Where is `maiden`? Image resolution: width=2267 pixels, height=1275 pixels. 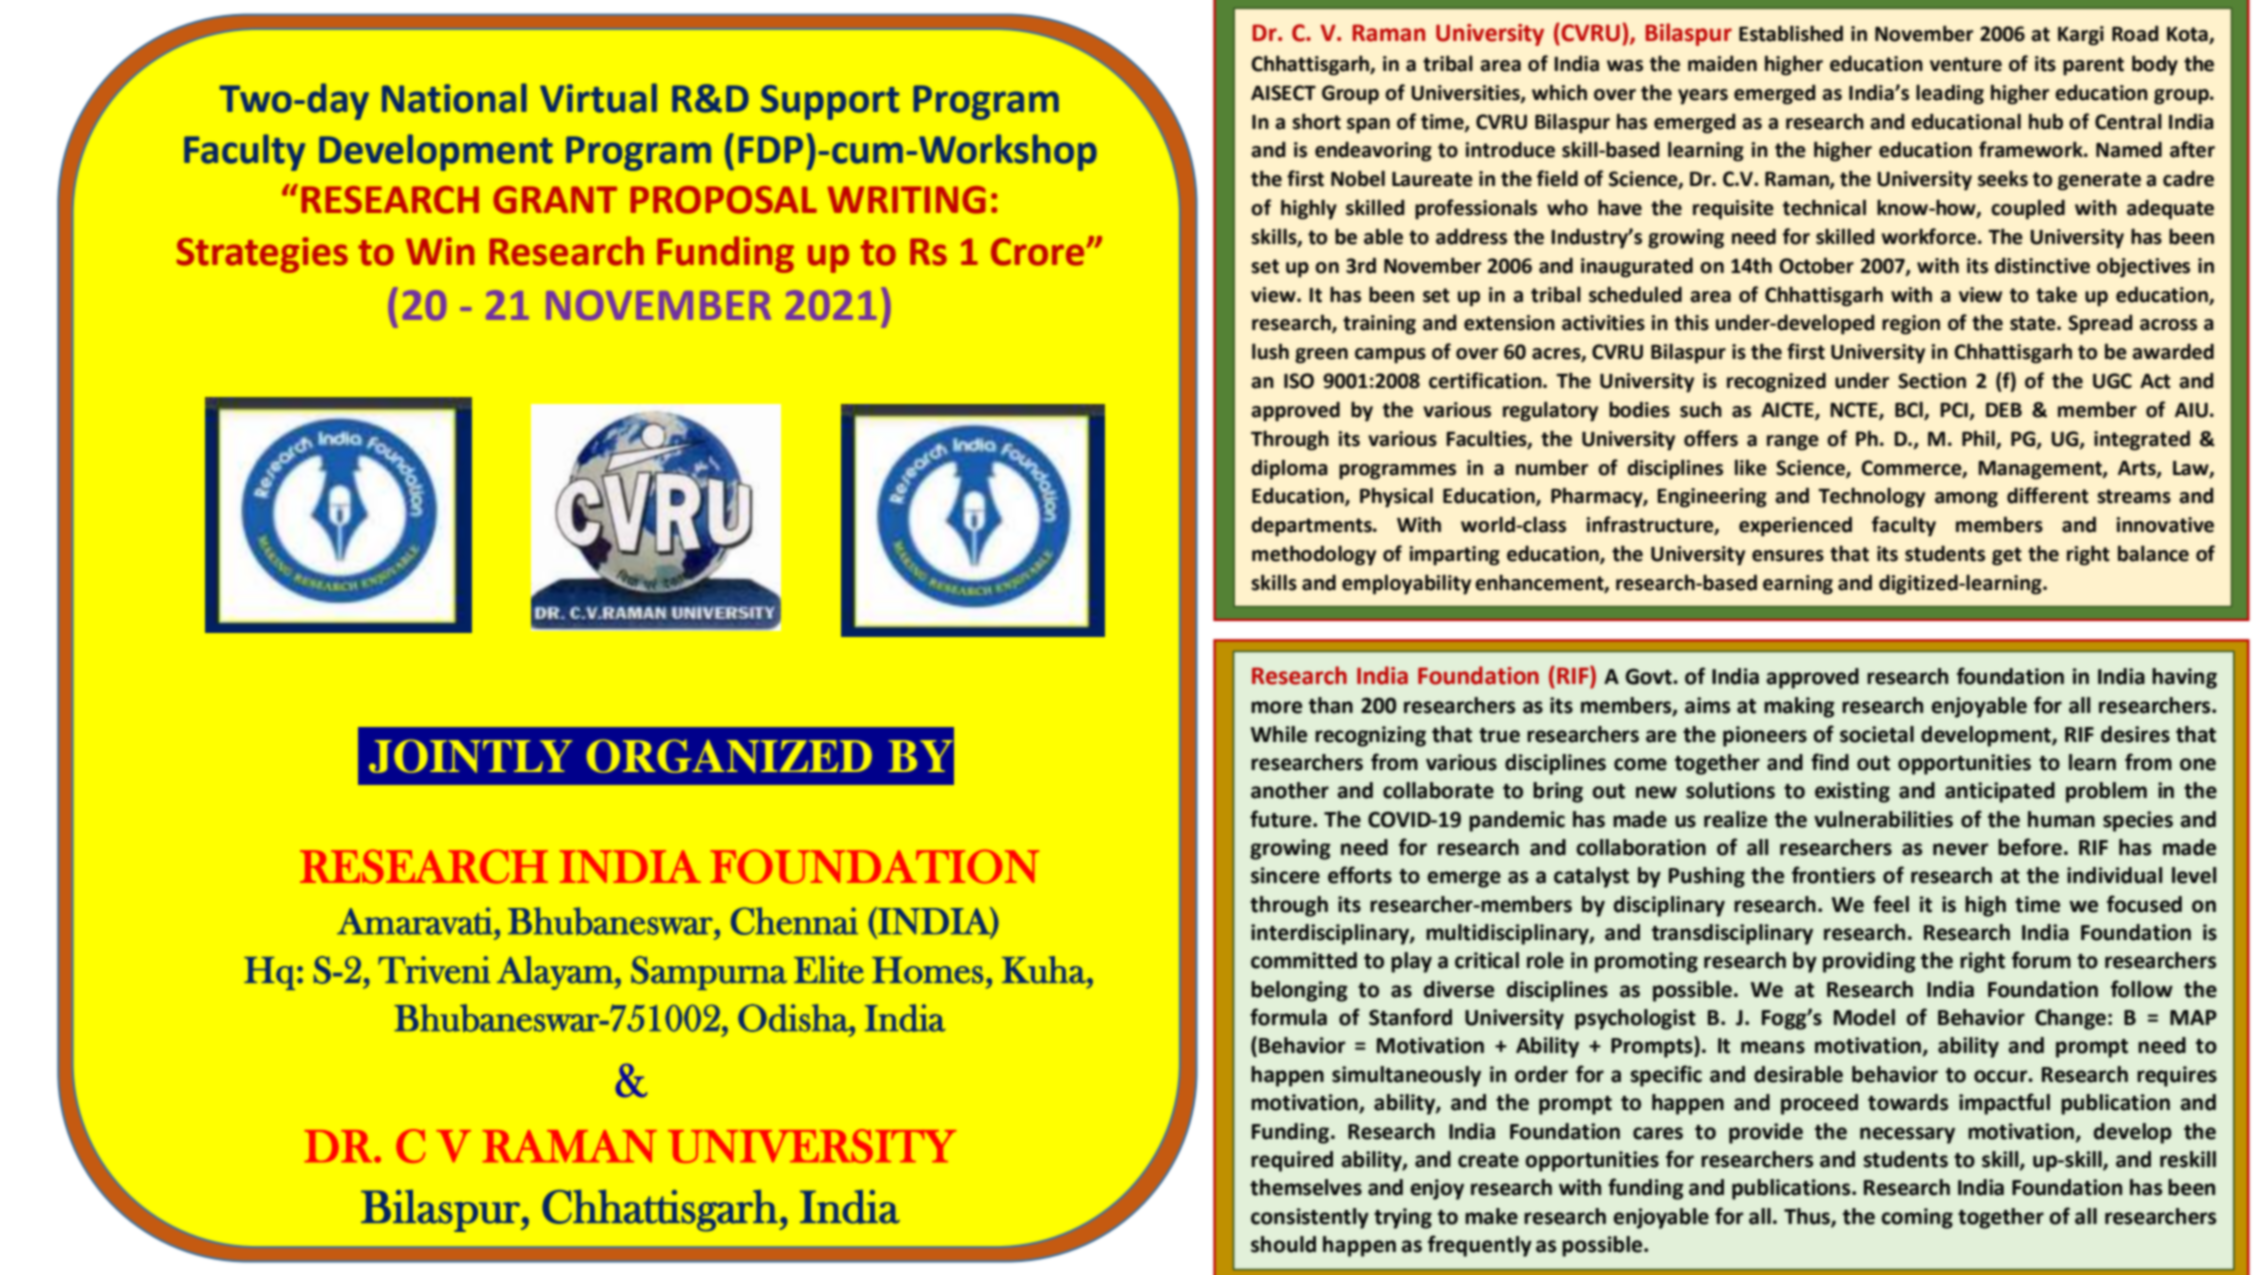
maiden is located at coordinates (1722, 63).
